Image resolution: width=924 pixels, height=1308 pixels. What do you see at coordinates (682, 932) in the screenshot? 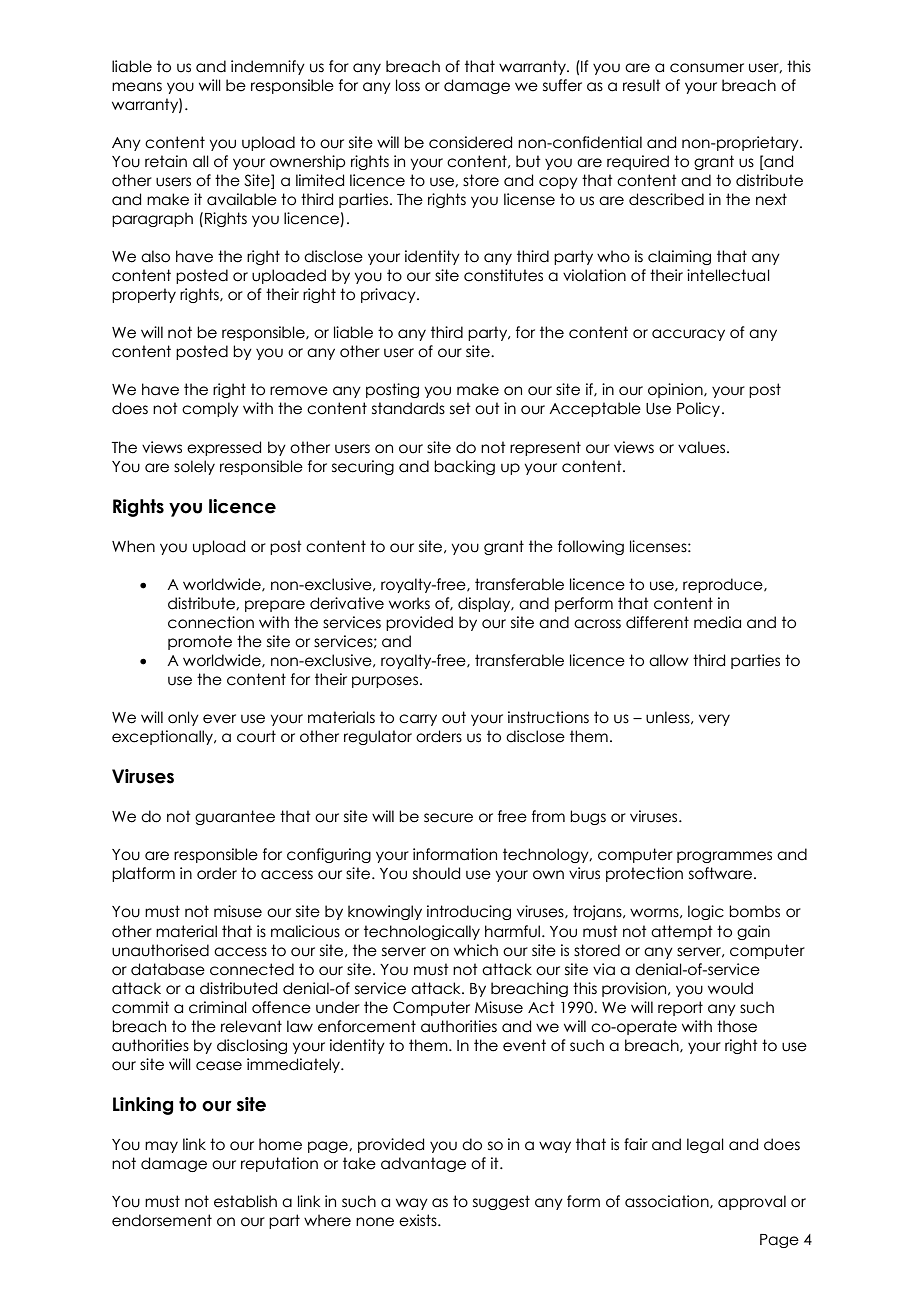
I see `attempt` at bounding box center [682, 932].
